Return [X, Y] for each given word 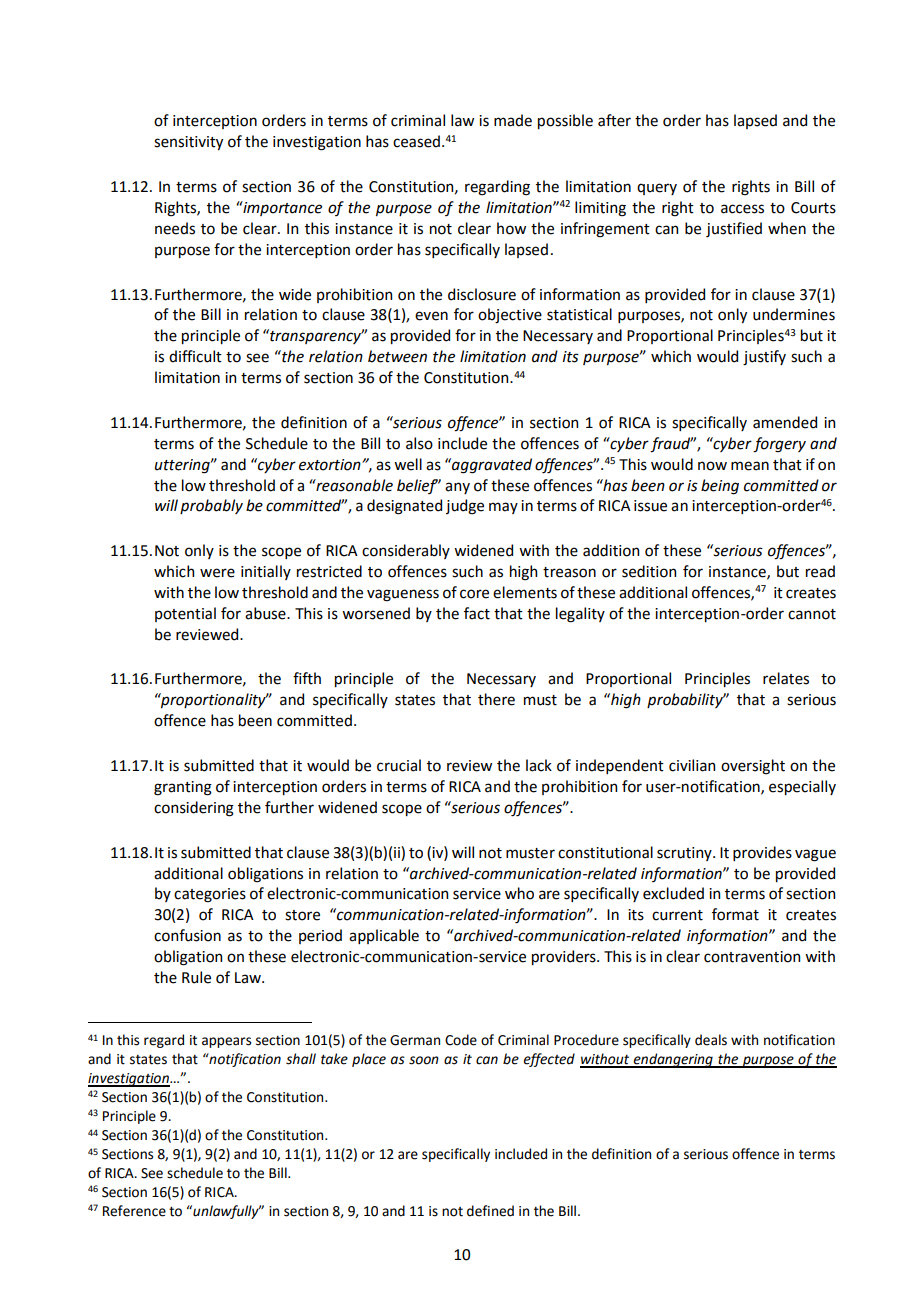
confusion [187, 935]
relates [786, 678]
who [519, 893]
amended [785, 422]
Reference [134, 1211]
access [742, 209]
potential [185, 614]
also [419, 443]
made [513, 120]
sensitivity [188, 143]
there [496, 699]
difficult [195, 356]
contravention [752, 957]
